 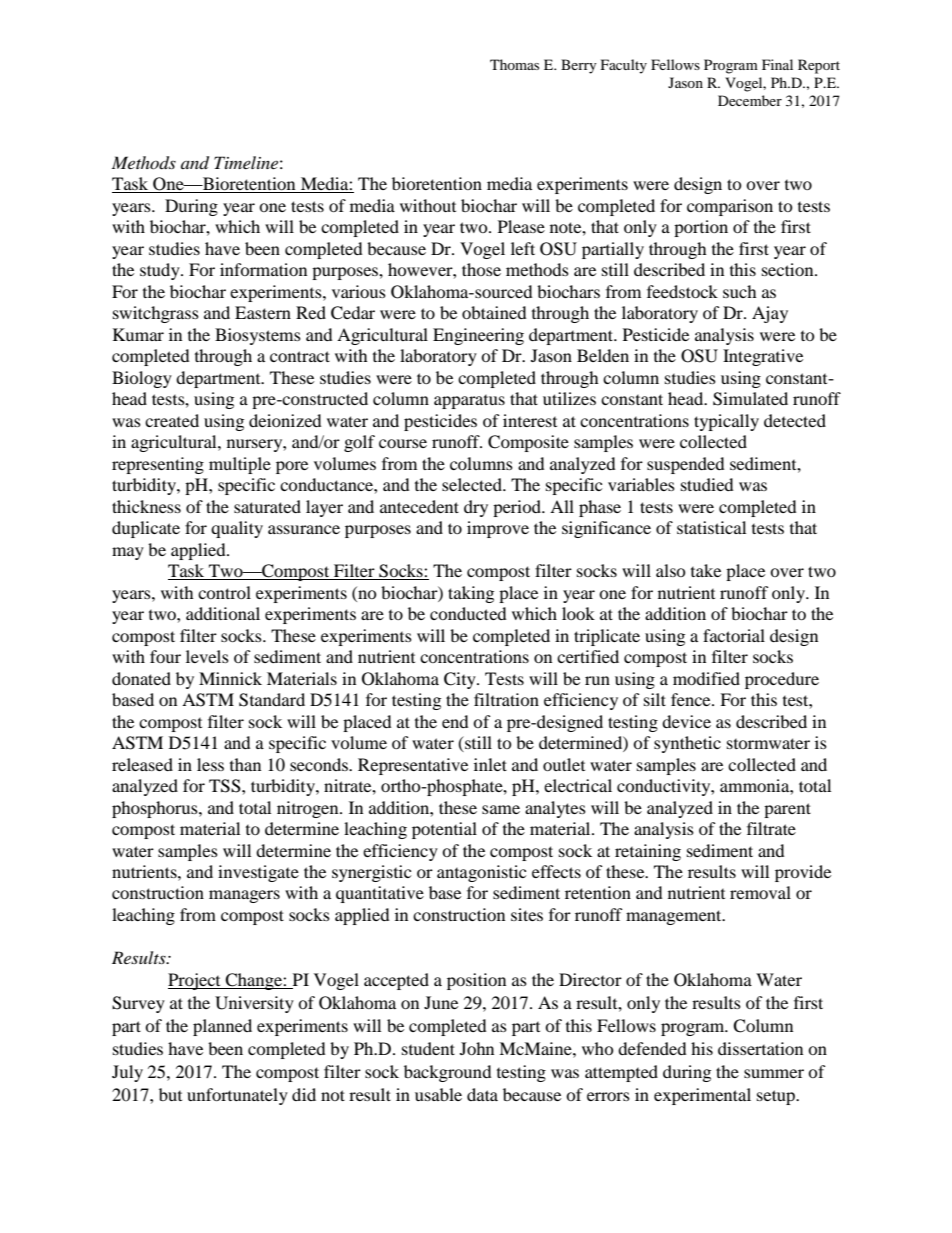 I want to click on December, so click(x=750, y=100).
